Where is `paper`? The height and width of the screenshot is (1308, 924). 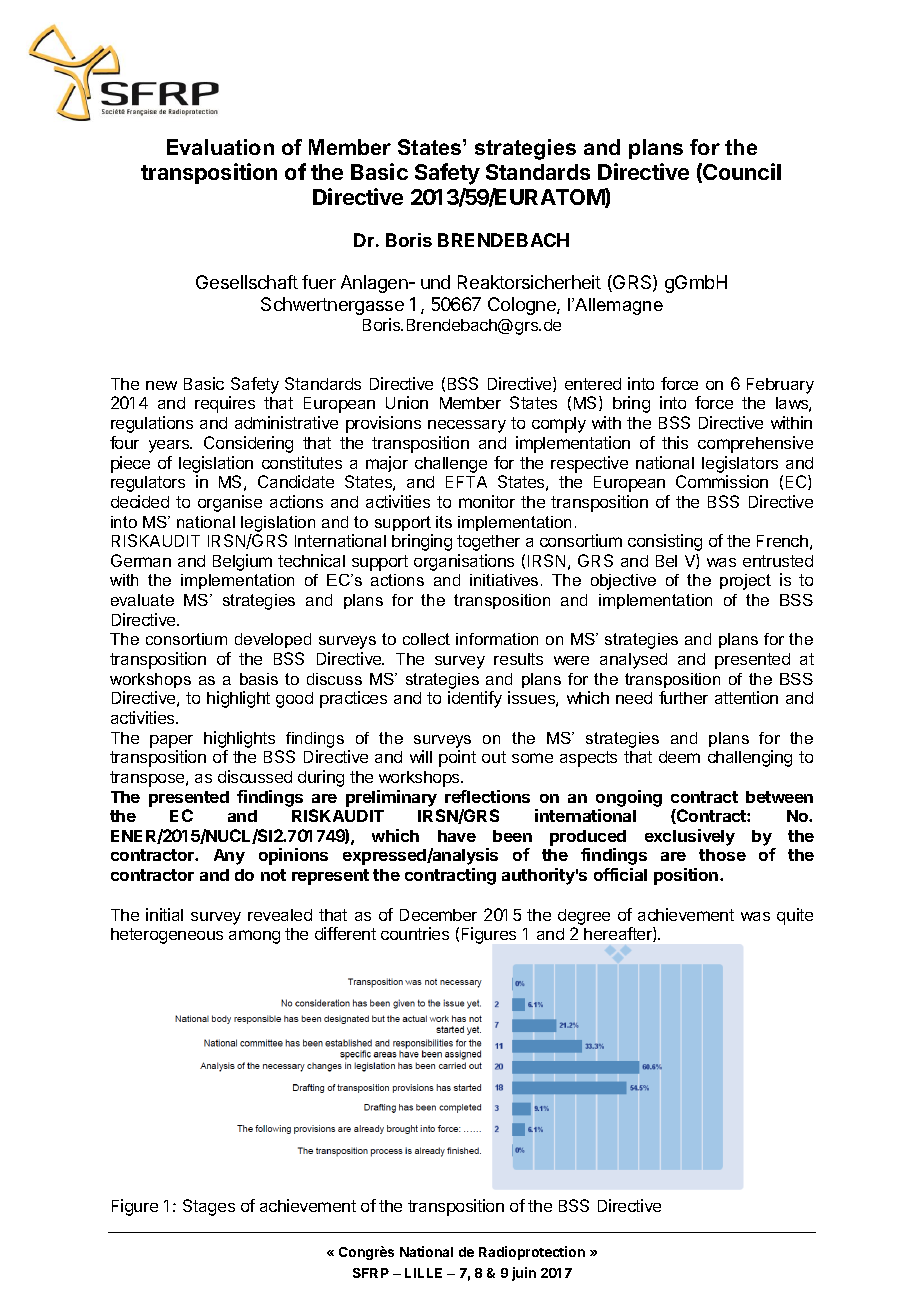
paper is located at coordinates (171, 741).
